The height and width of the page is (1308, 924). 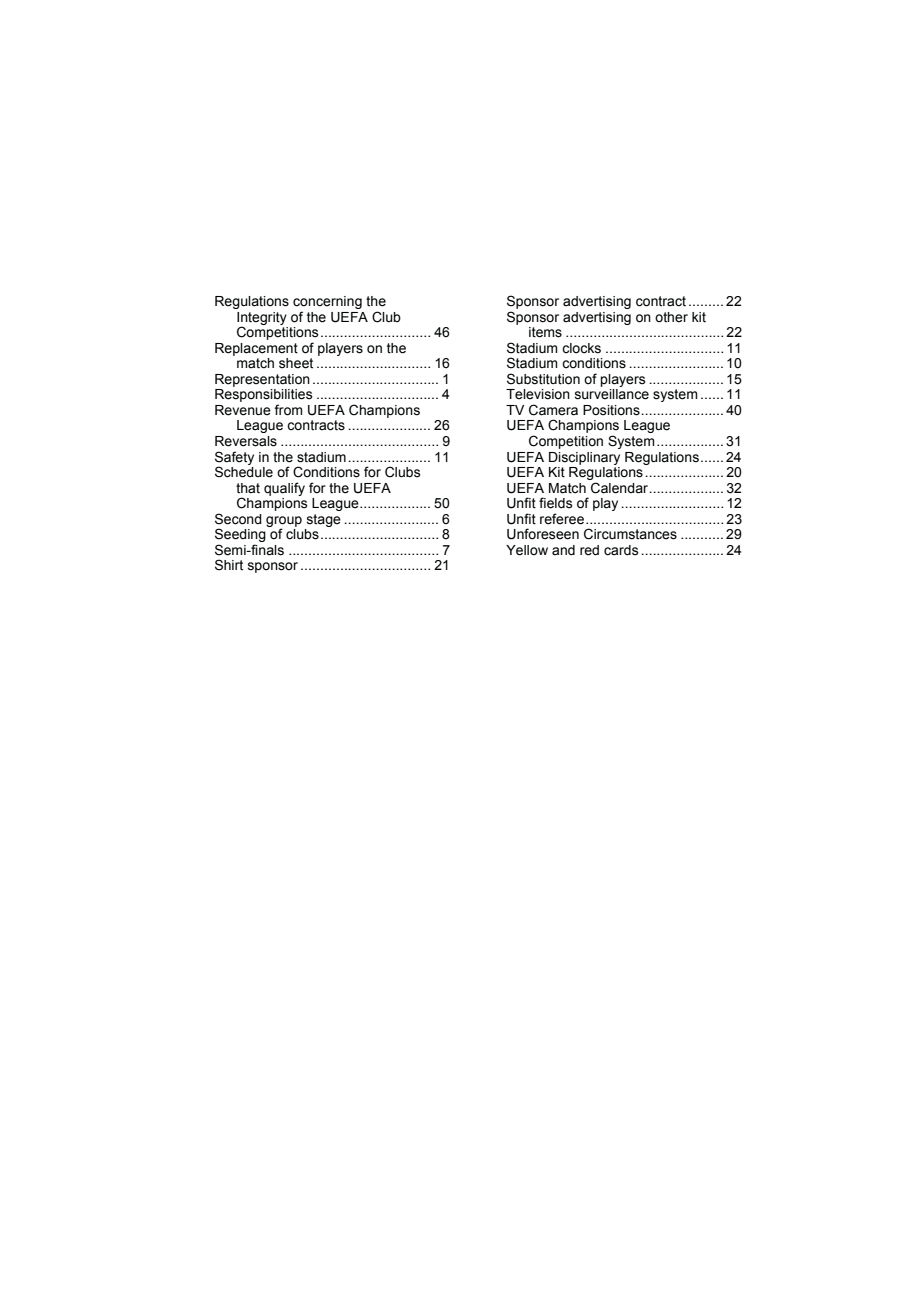 What do you see at coordinates (671, 317) in the page?
I see `other` at bounding box center [671, 317].
